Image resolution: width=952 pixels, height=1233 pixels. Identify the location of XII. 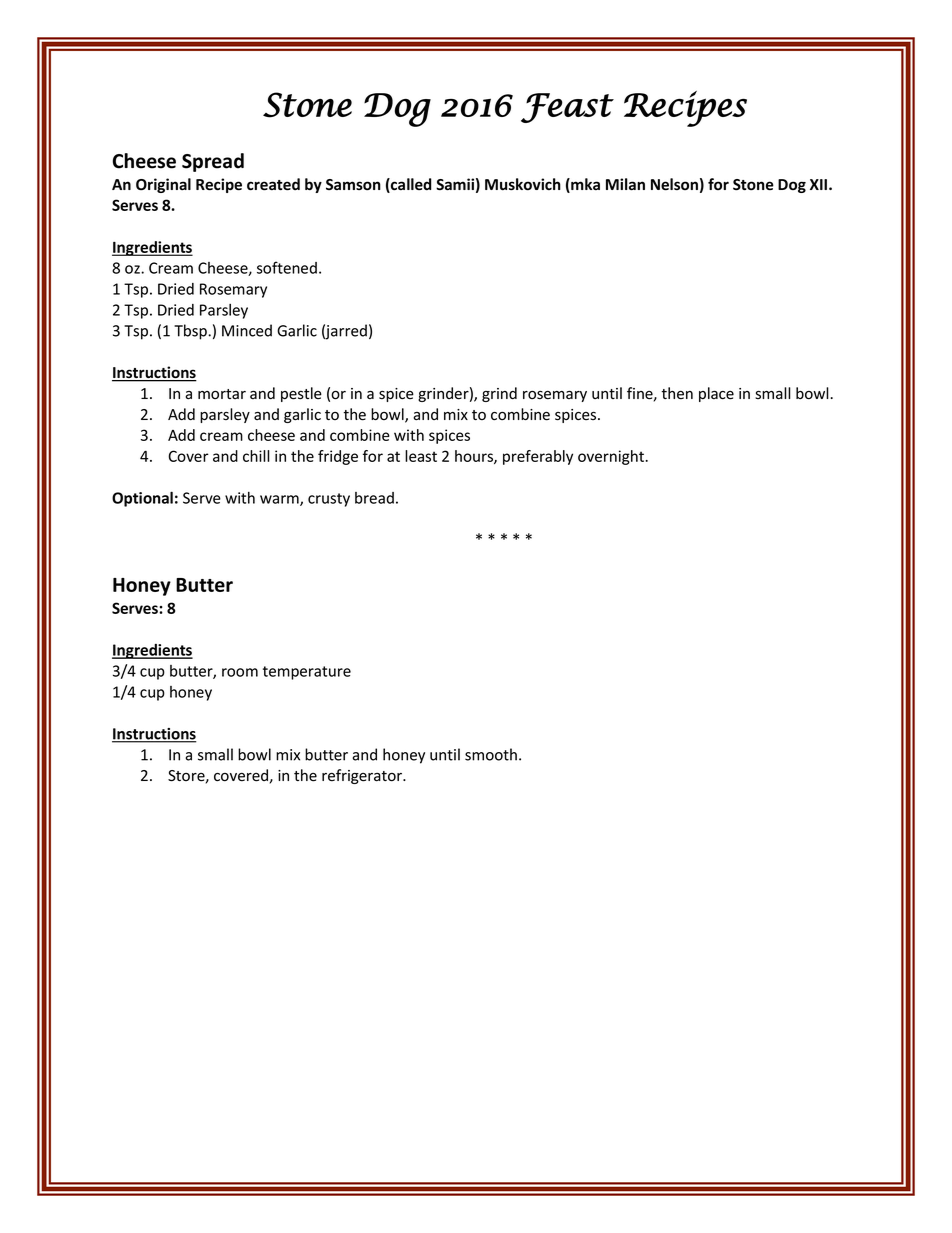
(820, 184).
